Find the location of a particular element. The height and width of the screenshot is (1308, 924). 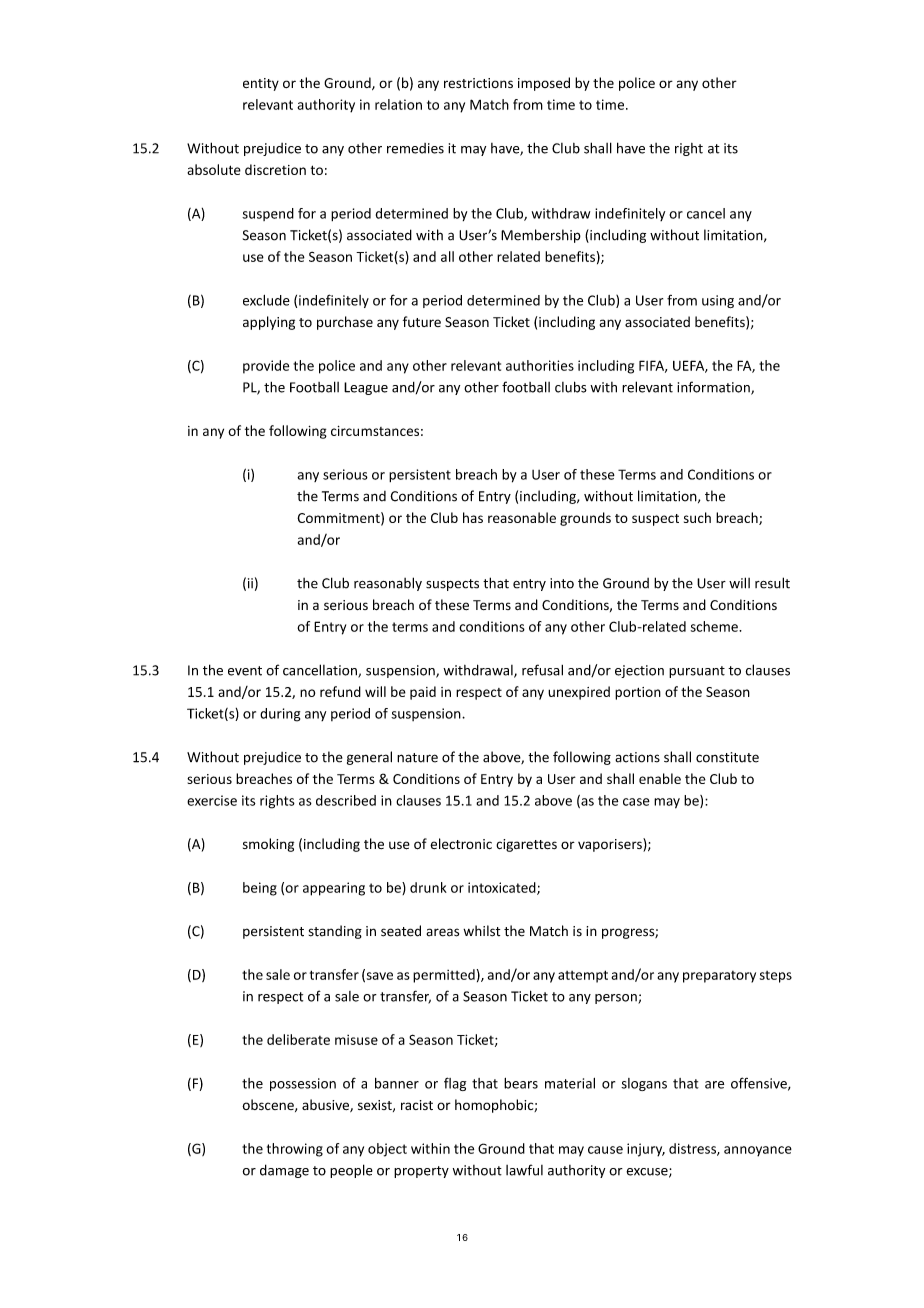

throwing is located at coordinates (295, 1150).
